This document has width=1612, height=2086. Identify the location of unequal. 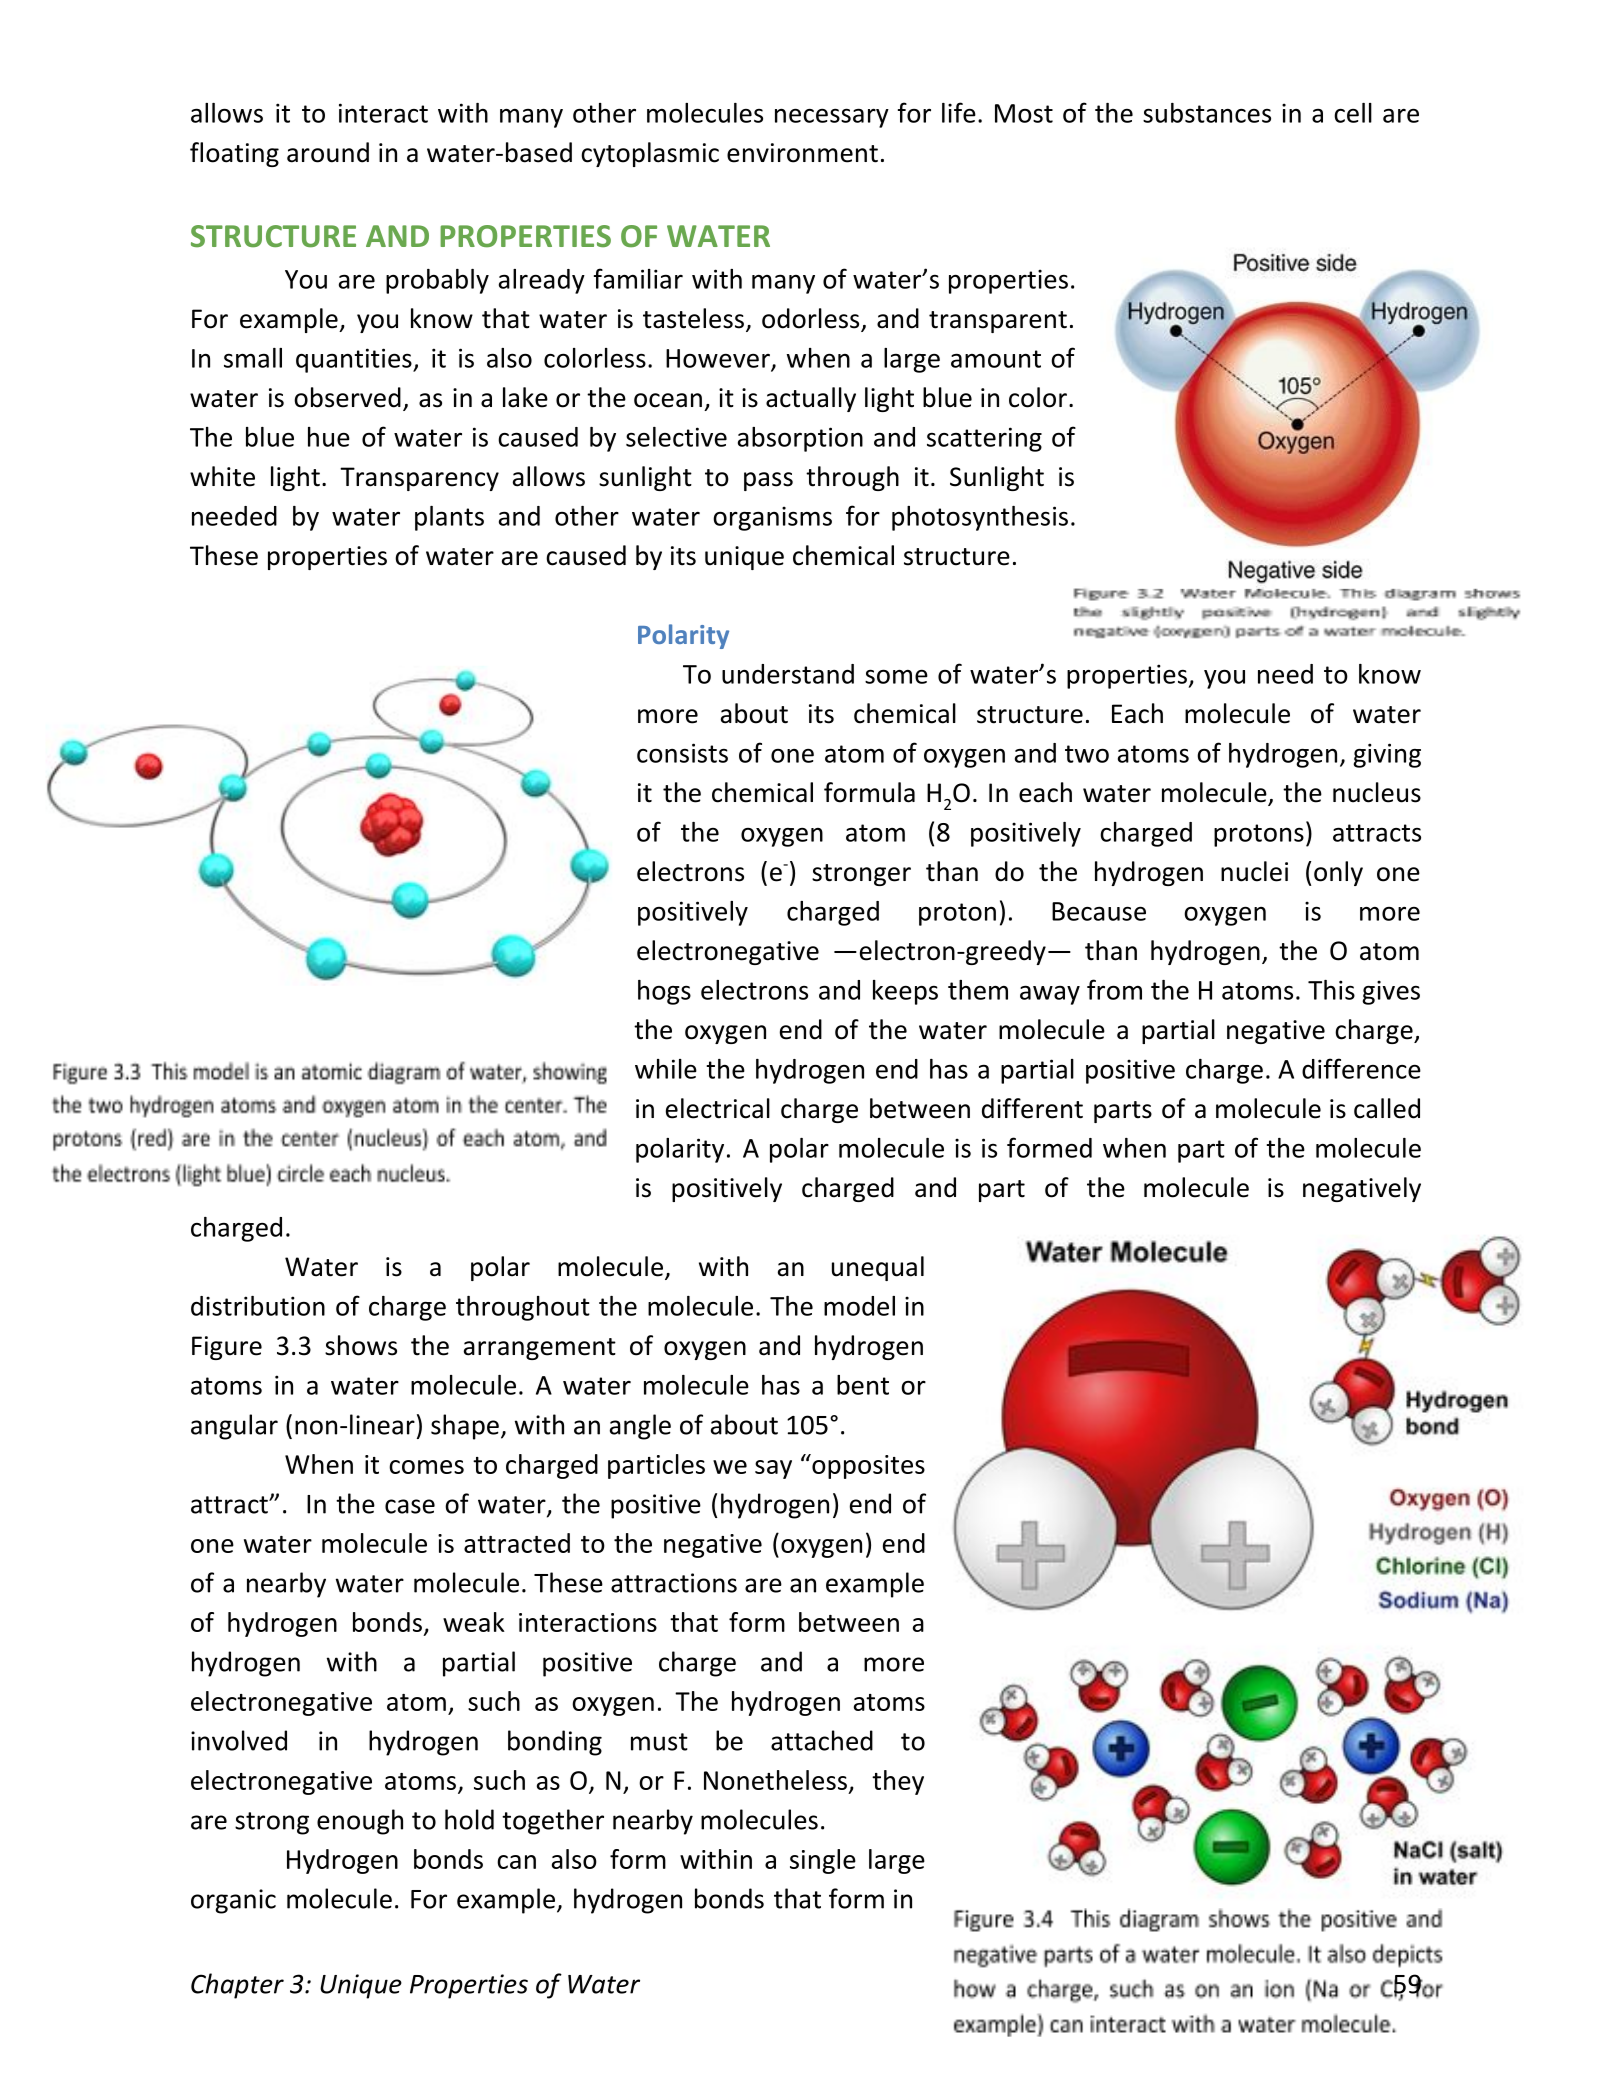
(878, 1268).
